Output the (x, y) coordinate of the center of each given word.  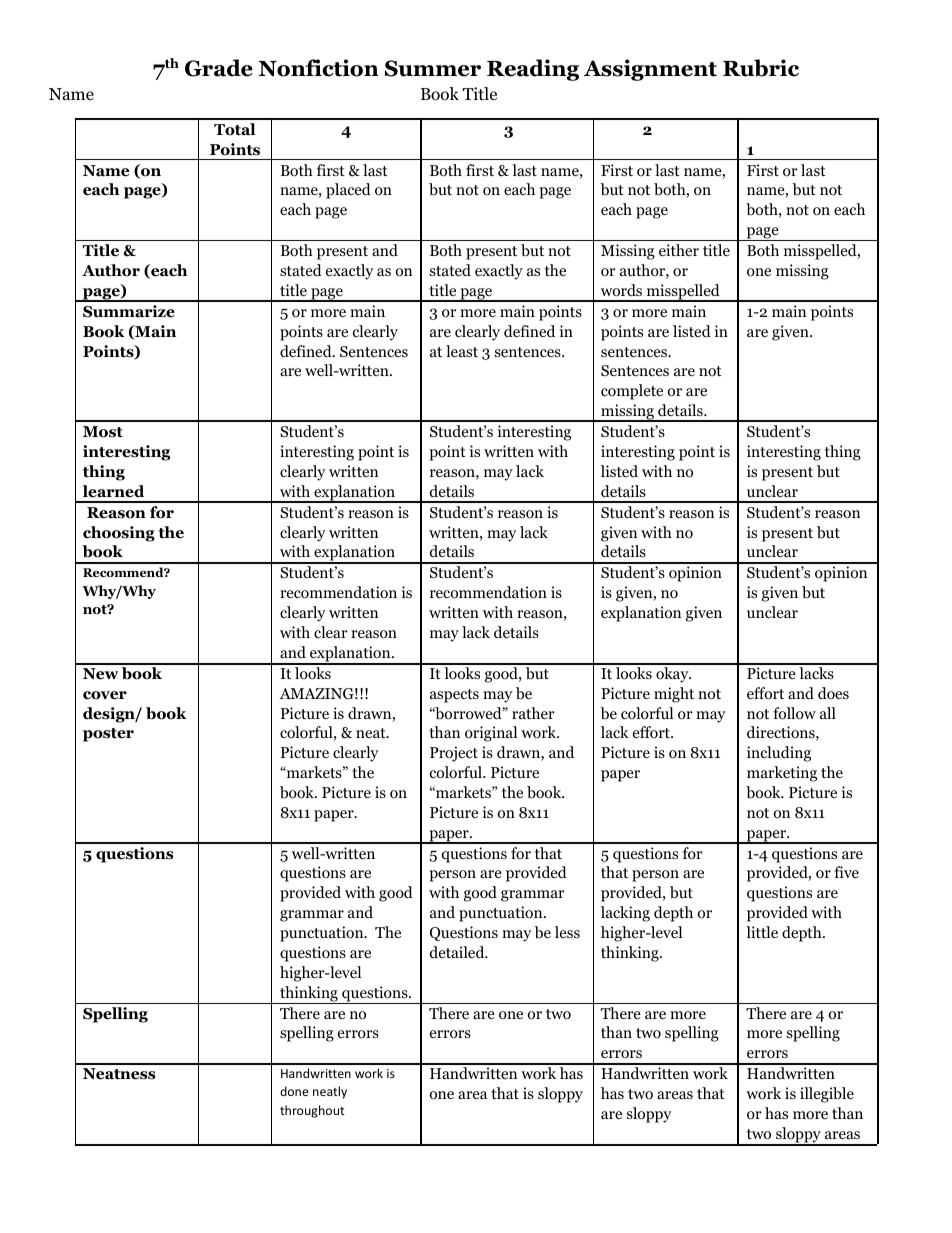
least (462, 351)
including (779, 754)
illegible (827, 1095)
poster (108, 735)
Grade (219, 68)
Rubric (761, 68)
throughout (312, 1111)
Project (454, 754)
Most (103, 432)
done (294, 1091)
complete (632, 392)
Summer (433, 68)
